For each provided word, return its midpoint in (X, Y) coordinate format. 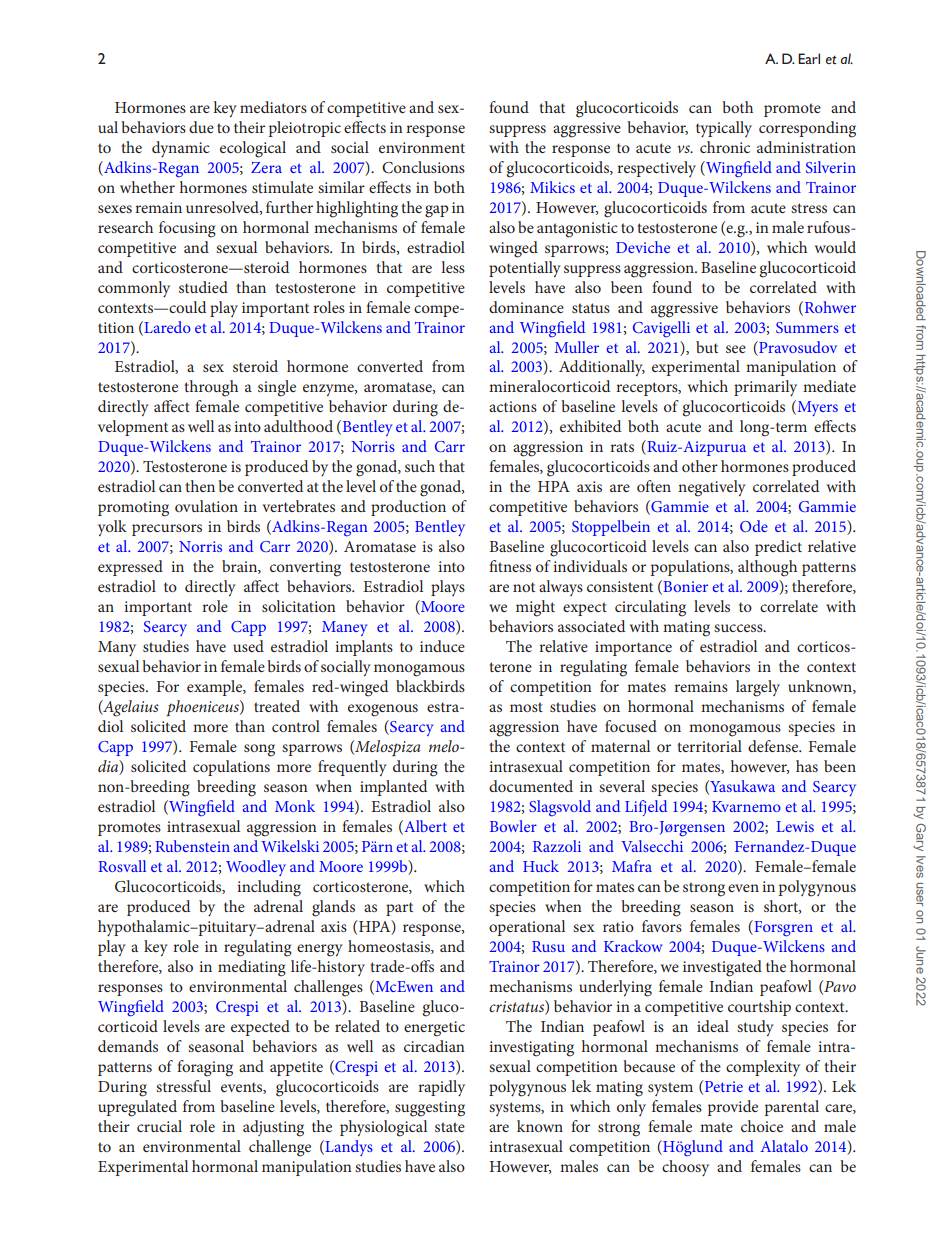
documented (531, 786)
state (450, 1127)
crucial (159, 1126)
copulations (231, 768)
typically (724, 129)
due (201, 127)
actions (513, 406)
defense (774, 746)
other (700, 466)
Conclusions (423, 167)
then (200, 486)
